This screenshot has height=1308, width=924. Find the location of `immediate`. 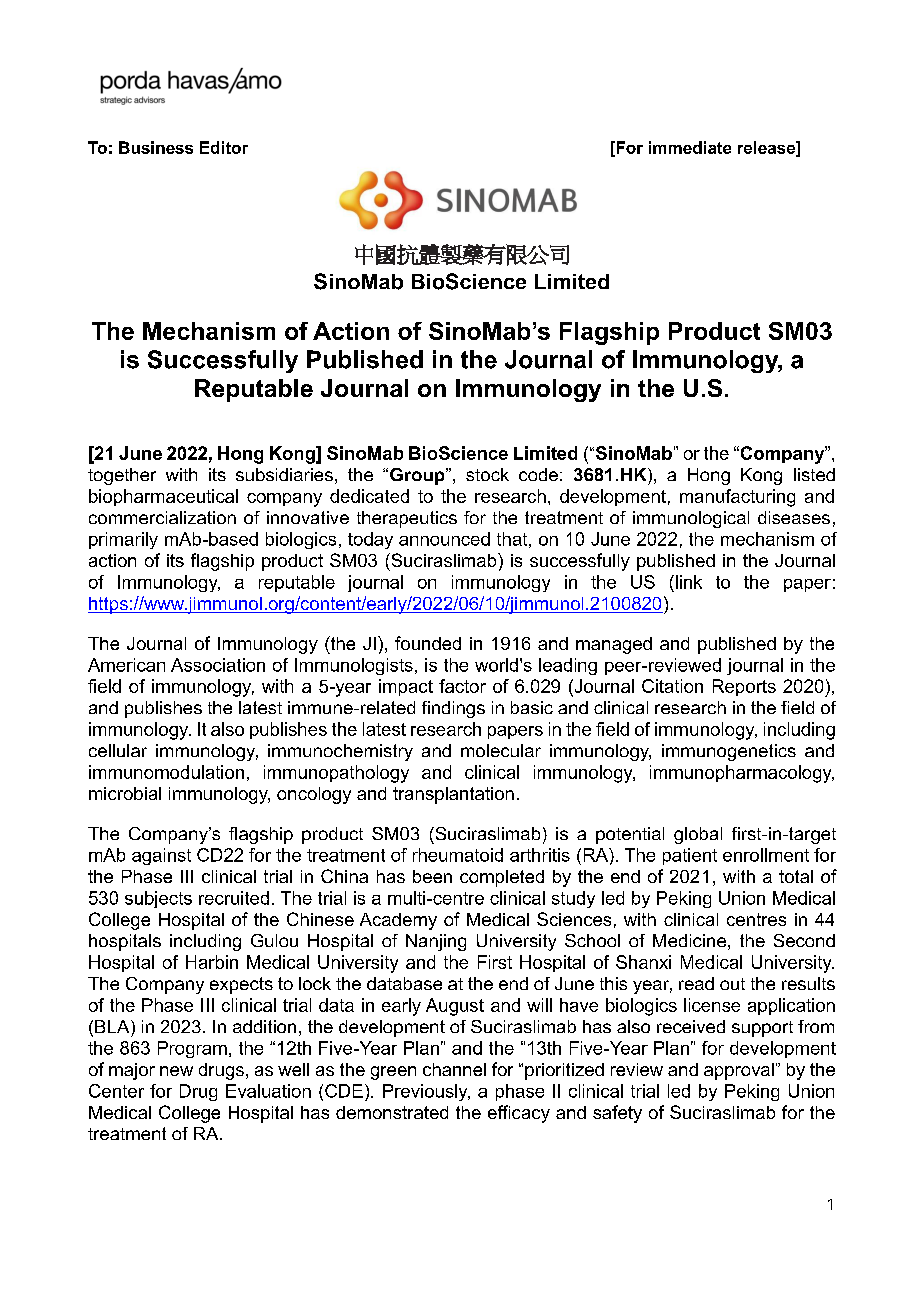

immediate is located at coordinates (690, 147).
